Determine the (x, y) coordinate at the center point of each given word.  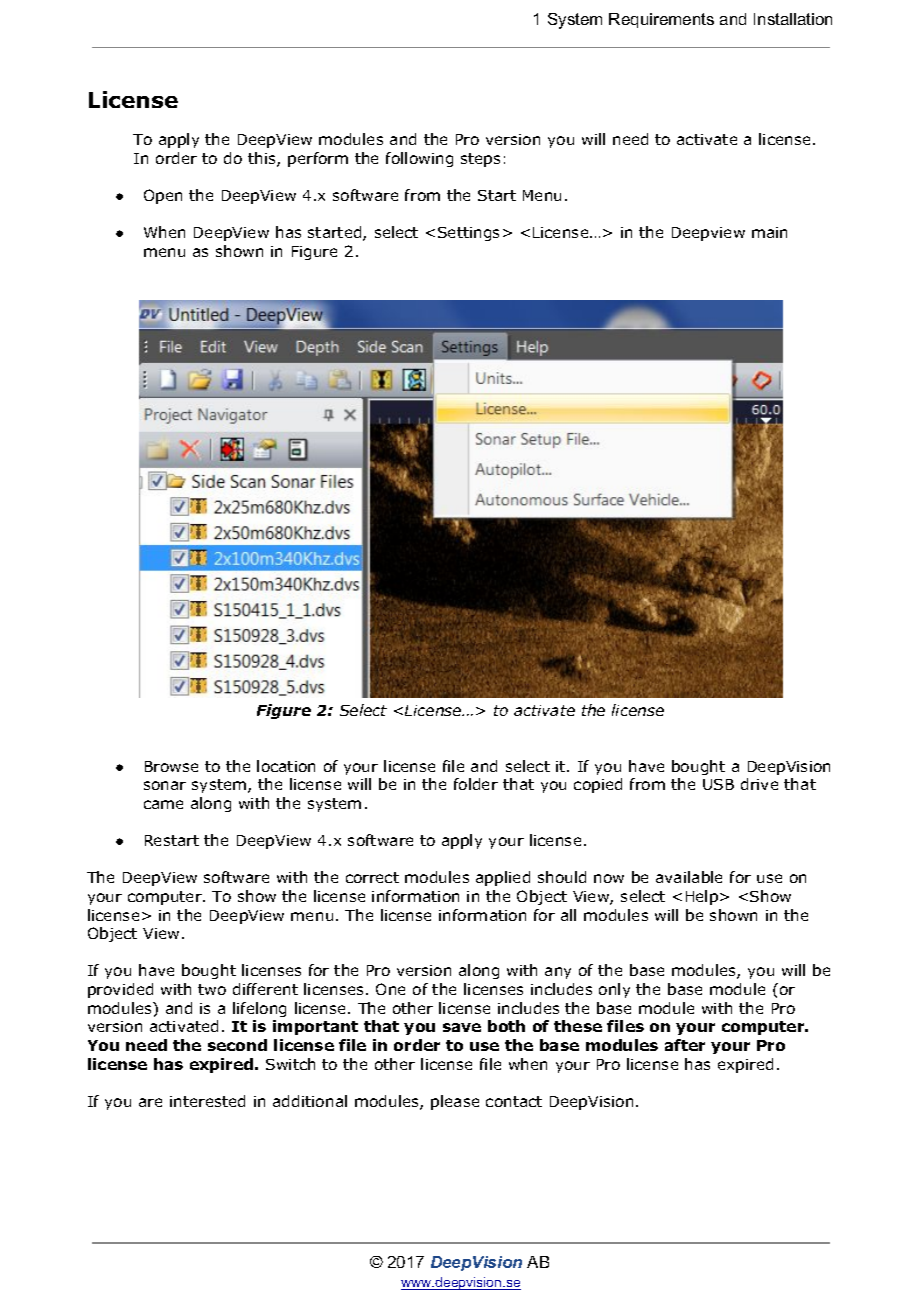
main (769, 232)
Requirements (661, 20)
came (163, 804)
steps (480, 160)
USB (718, 784)
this (263, 159)
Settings (468, 234)
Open (163, 196)
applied (503, 878)
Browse (171, 766)
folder (476, 784)
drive (759, 784)
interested (207, 1101)
